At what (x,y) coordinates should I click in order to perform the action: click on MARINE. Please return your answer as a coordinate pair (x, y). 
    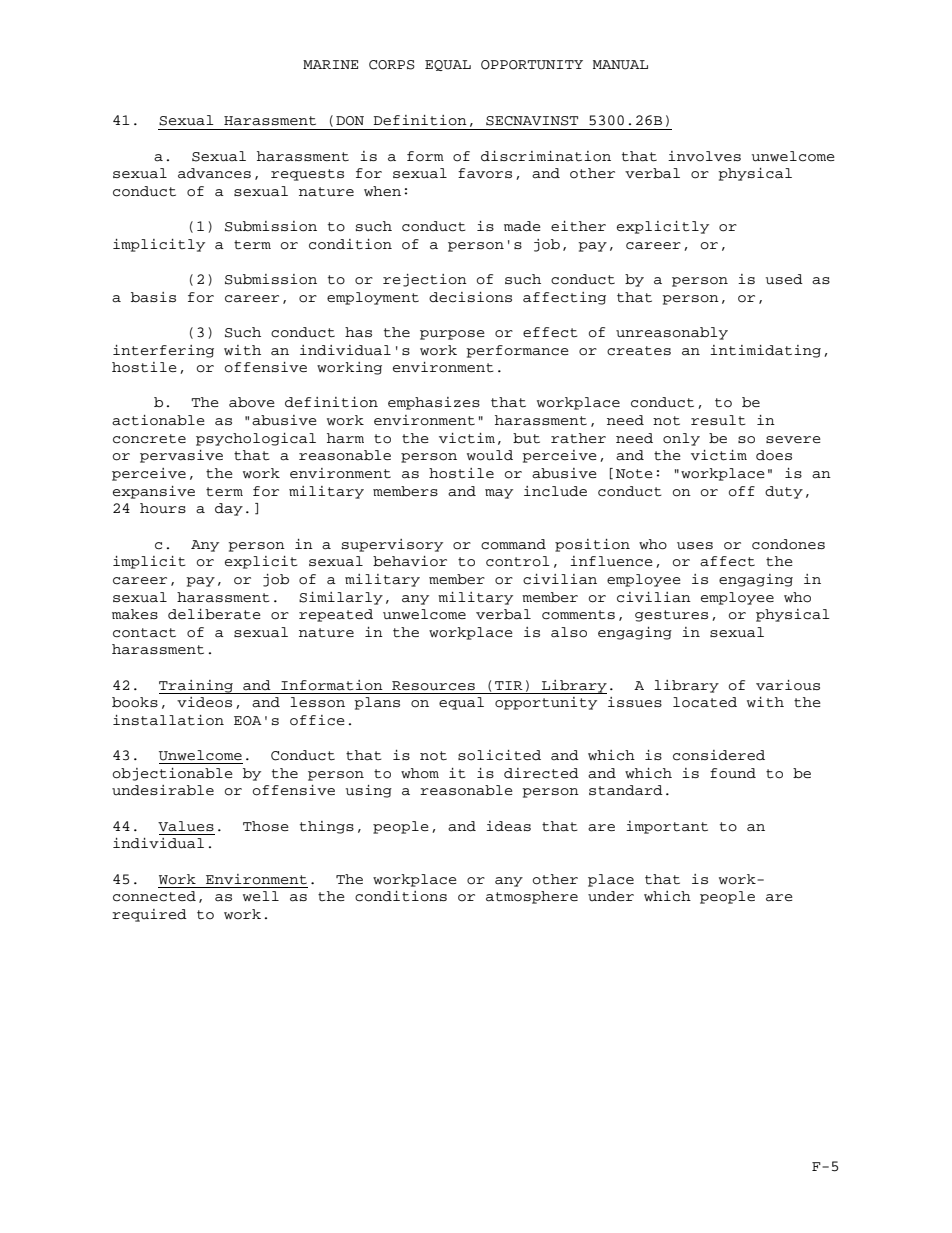
    Looking at the image, I should click on (330, 64).
